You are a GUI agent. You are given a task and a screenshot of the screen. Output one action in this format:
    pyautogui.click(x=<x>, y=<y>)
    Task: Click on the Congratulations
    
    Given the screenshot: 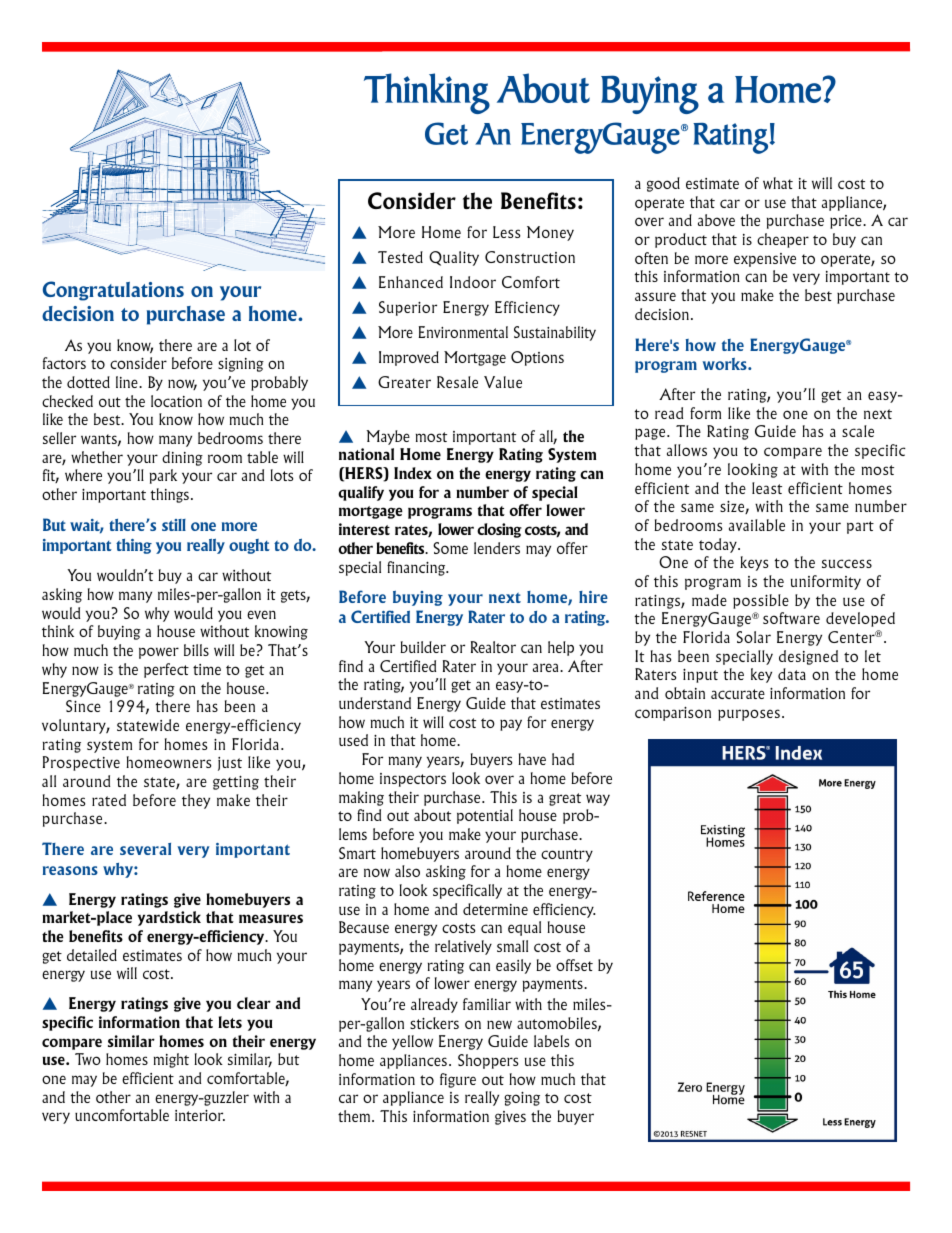 What is the action you would take?
    pyautogui.click(x=113, y=291)
